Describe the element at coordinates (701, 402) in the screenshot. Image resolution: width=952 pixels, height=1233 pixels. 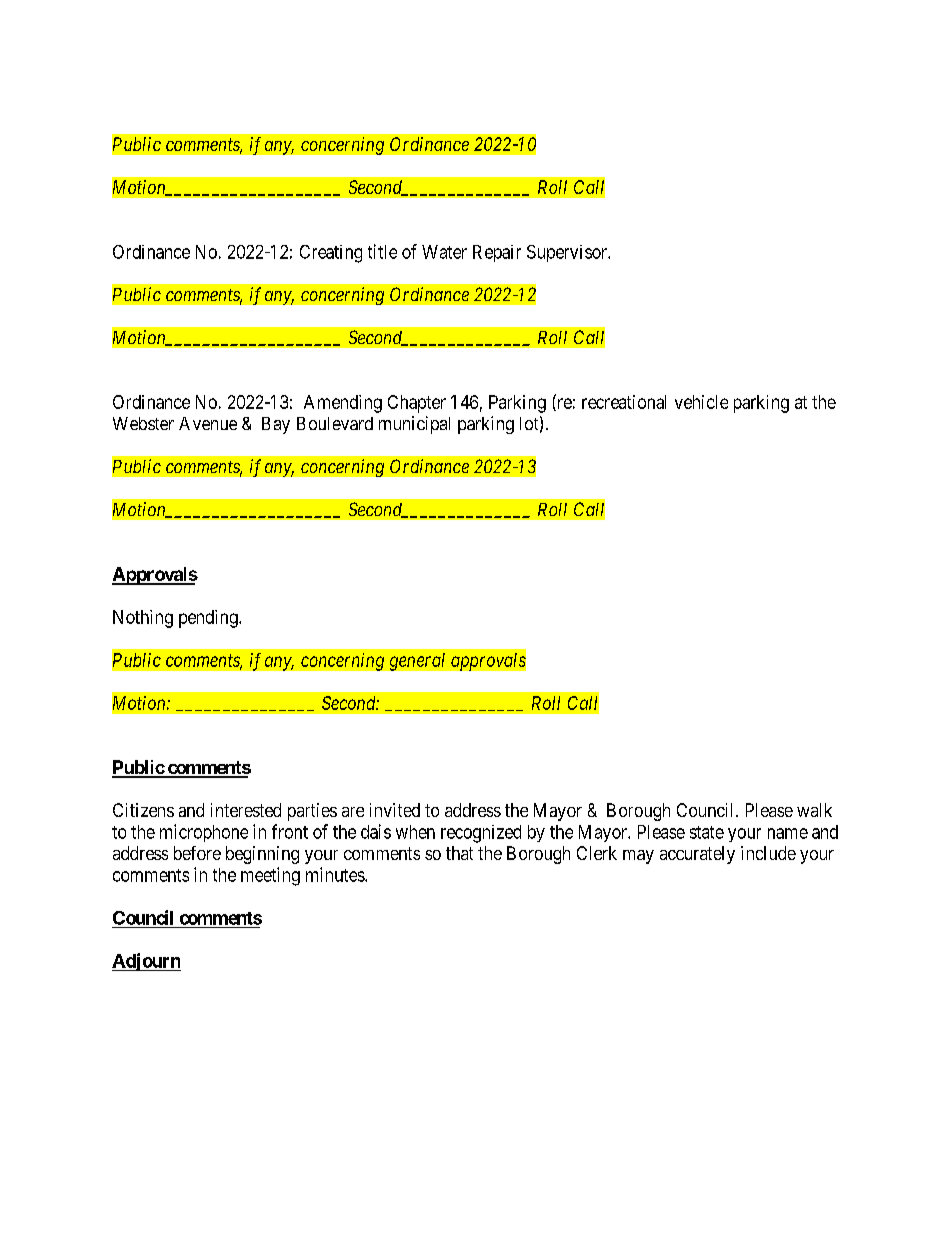
I see `vehicle` at that location.
